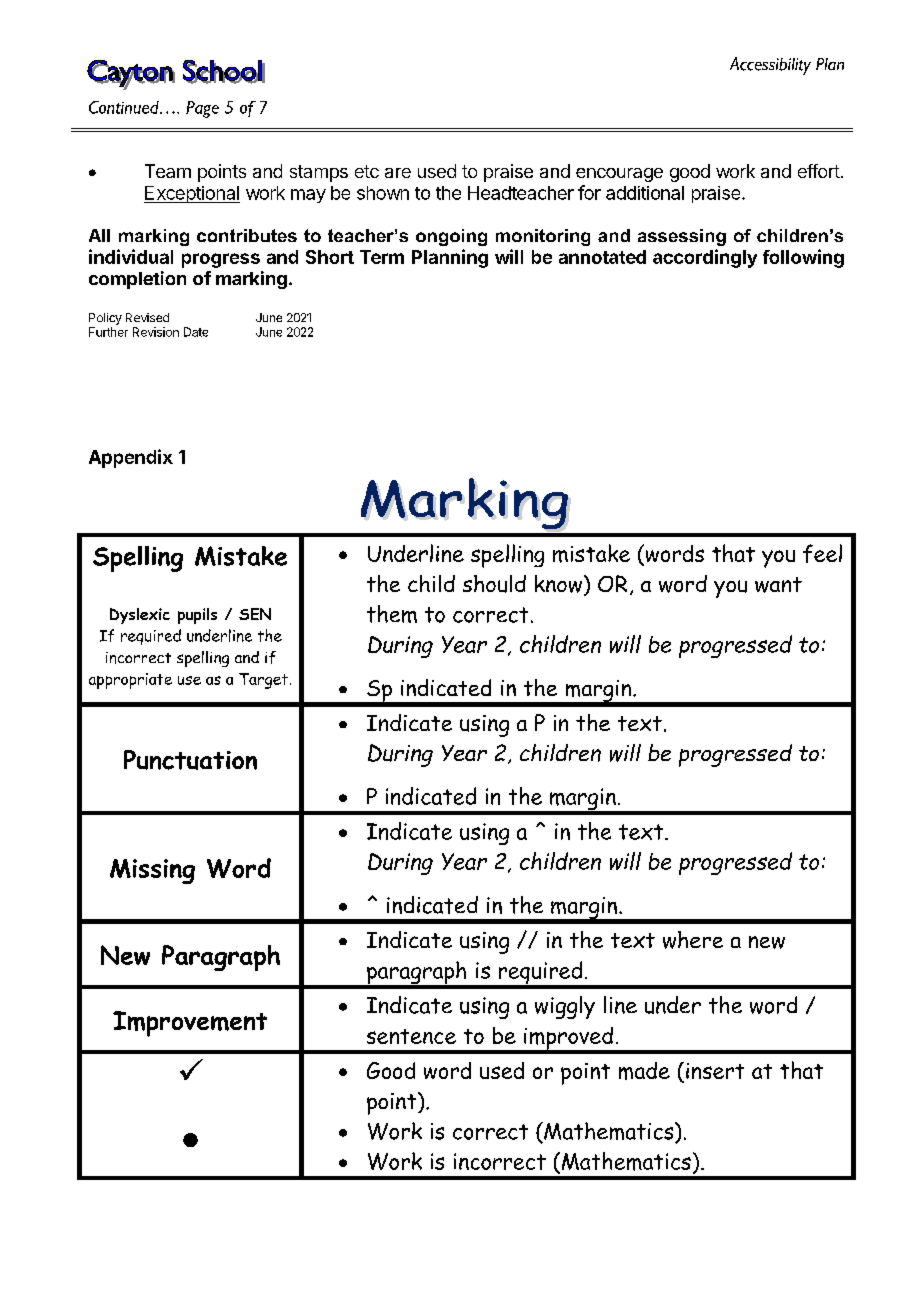 This screenshot has height=1308, width=924. What do you see at coordinates (693, 940) in the screenshot?
I see `where` at bounding box center [693, 940].
